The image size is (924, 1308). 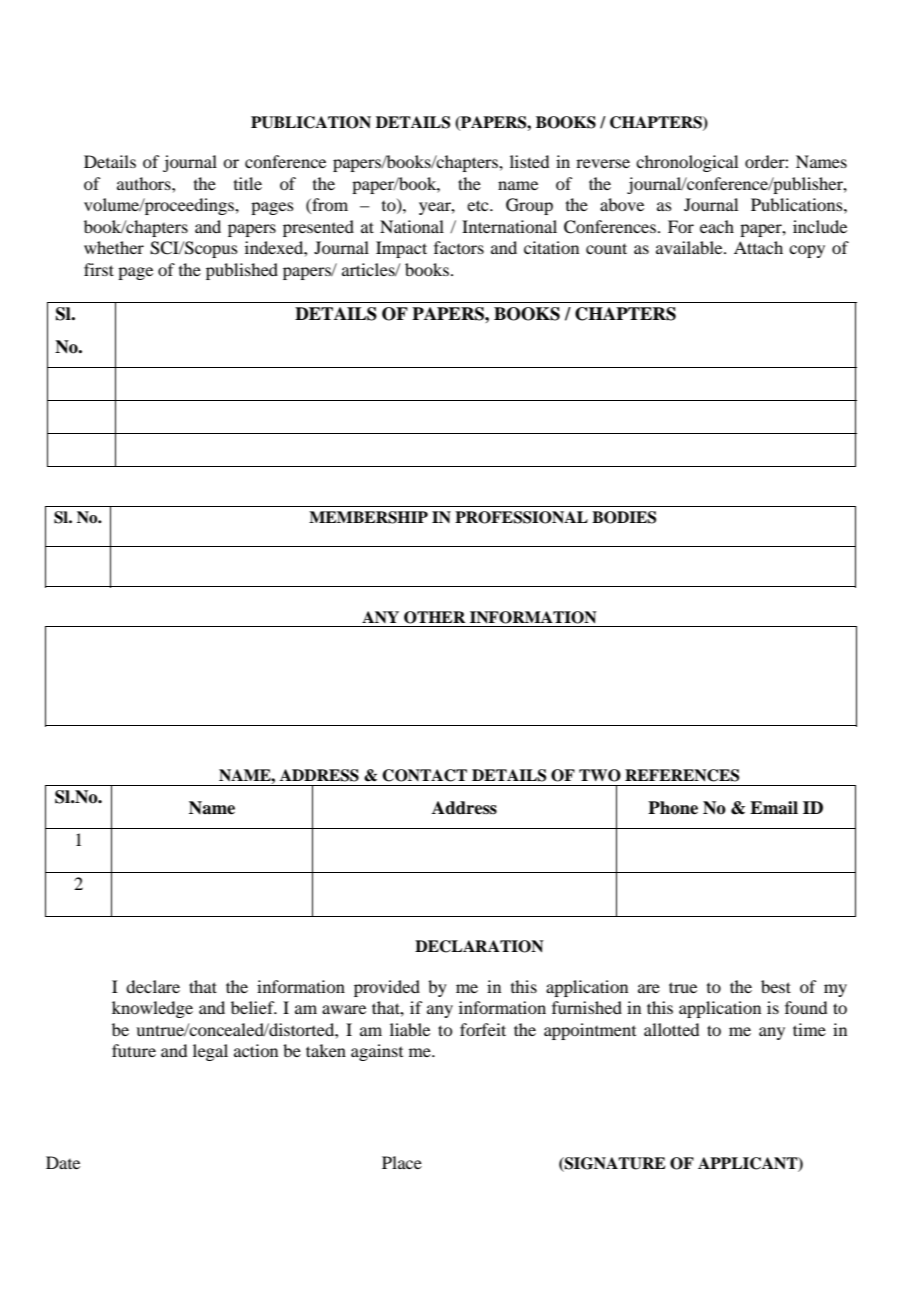 What do you see at coordinates (368, 517) in the document?
I see `MEMBERSHIP` at bounding box center [368, 517].
